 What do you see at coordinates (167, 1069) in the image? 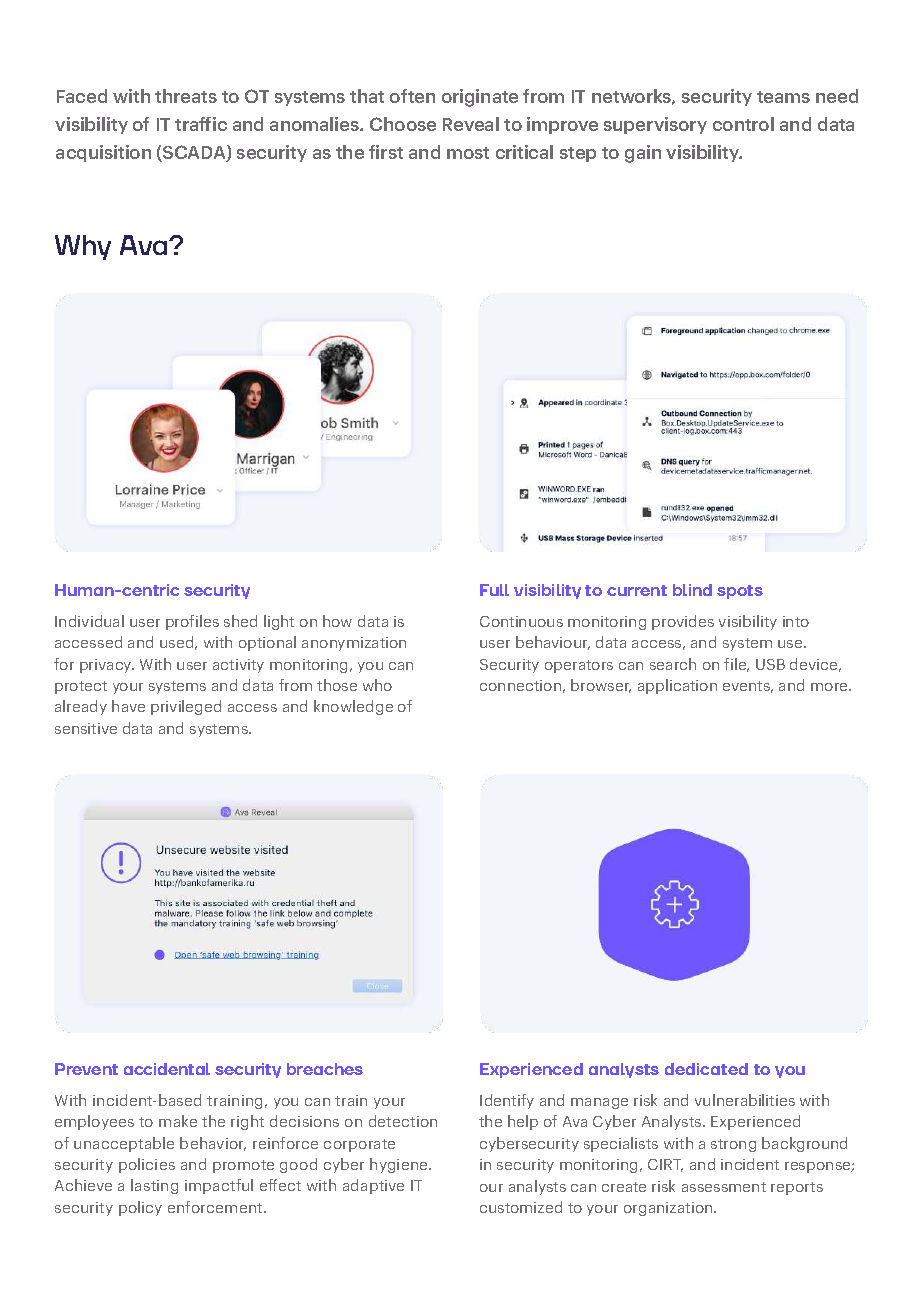
I see `accidental` at bounding box center [167, 1069].
